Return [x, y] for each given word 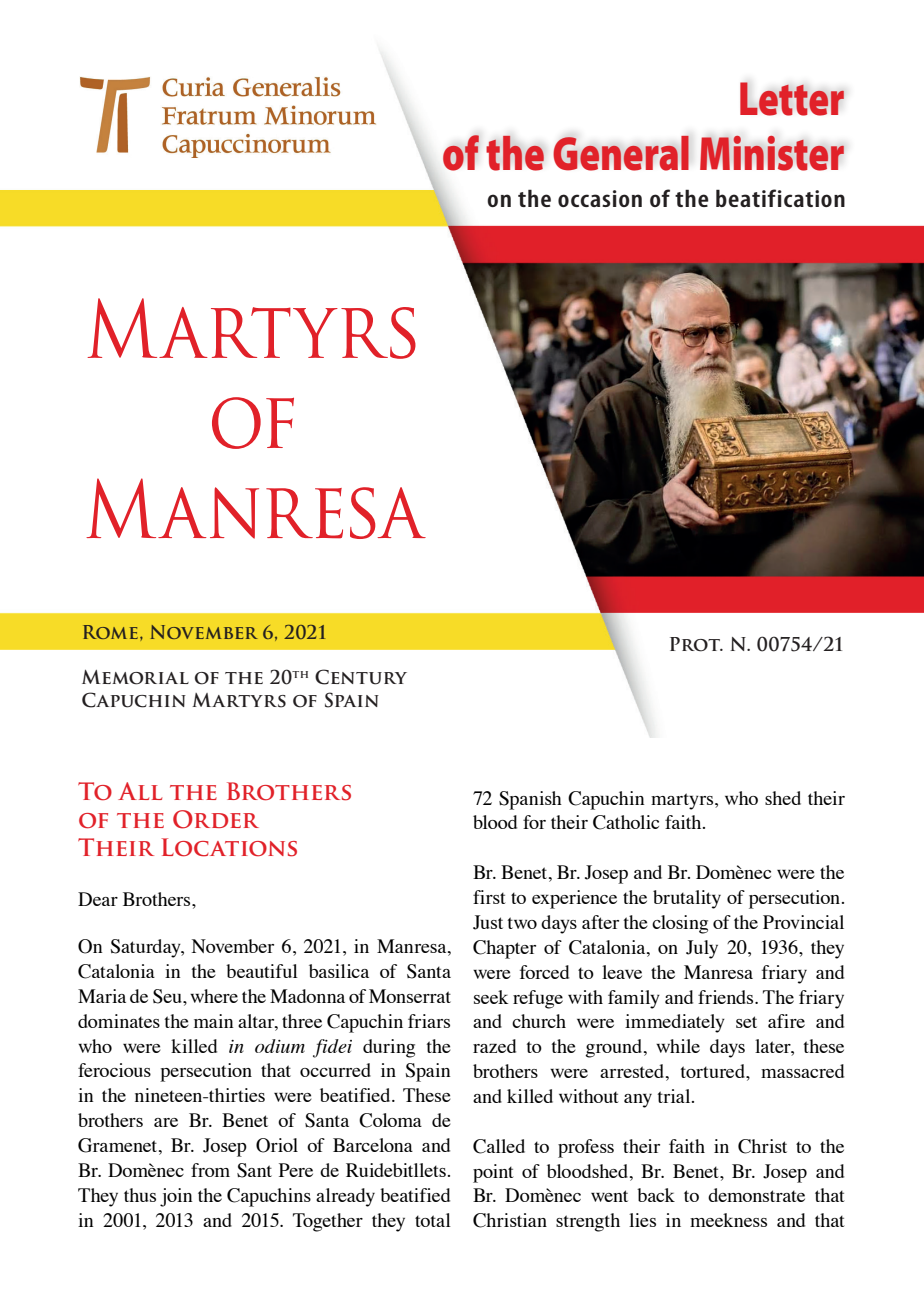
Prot [696, 644]
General [621, 153]
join [176, 1197]
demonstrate [756, 1195]
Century [361, 677]
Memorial [135, 677]
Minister [772, 153]
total [433, 1220]
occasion [600, 198]
